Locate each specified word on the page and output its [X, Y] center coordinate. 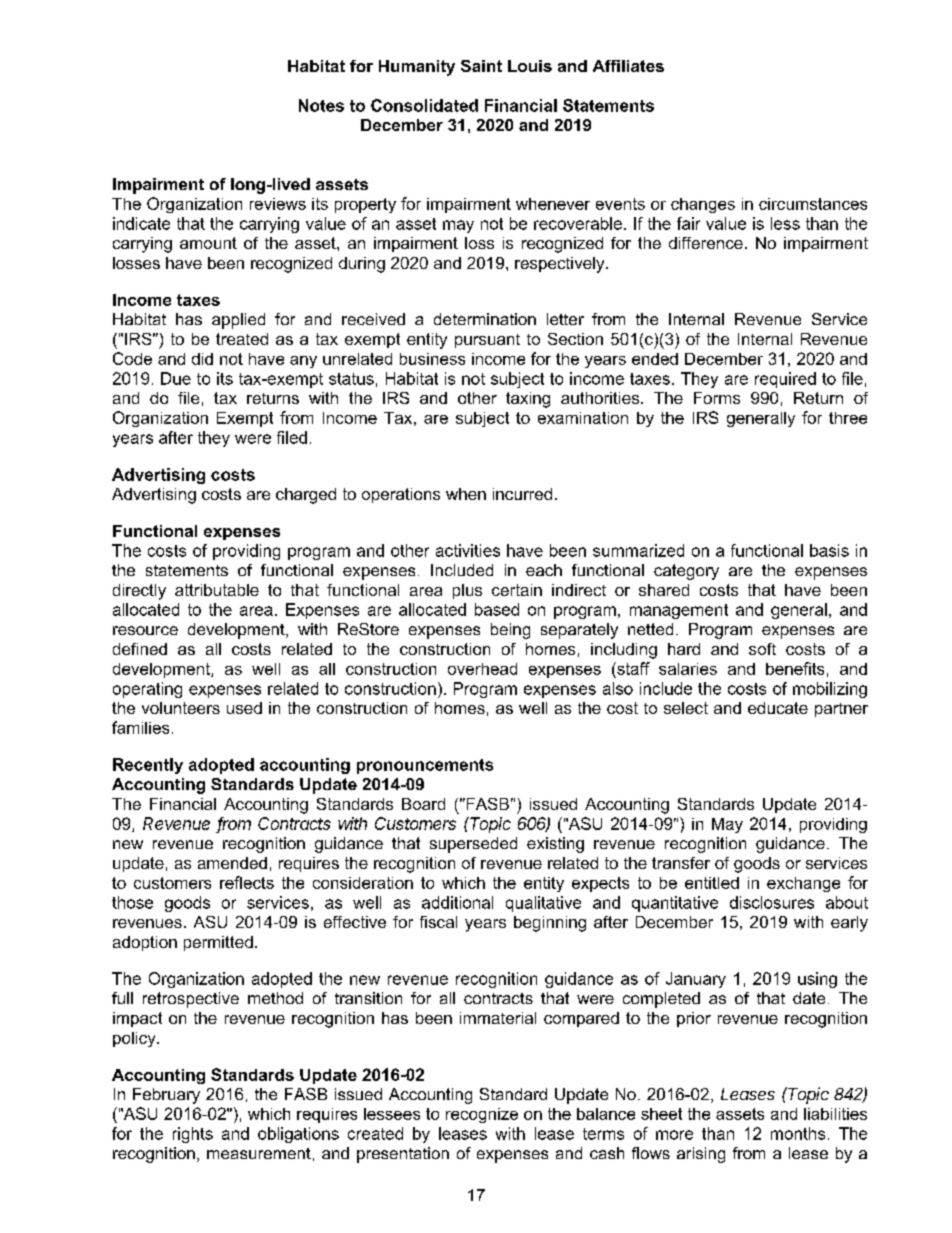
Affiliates [628, 66]
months [798, 1133]
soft [762, 649]
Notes [321, 105]
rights [193, 1135]
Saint [481, 66]
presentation [403, 1155]
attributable [217, 590]
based [497, 609]
